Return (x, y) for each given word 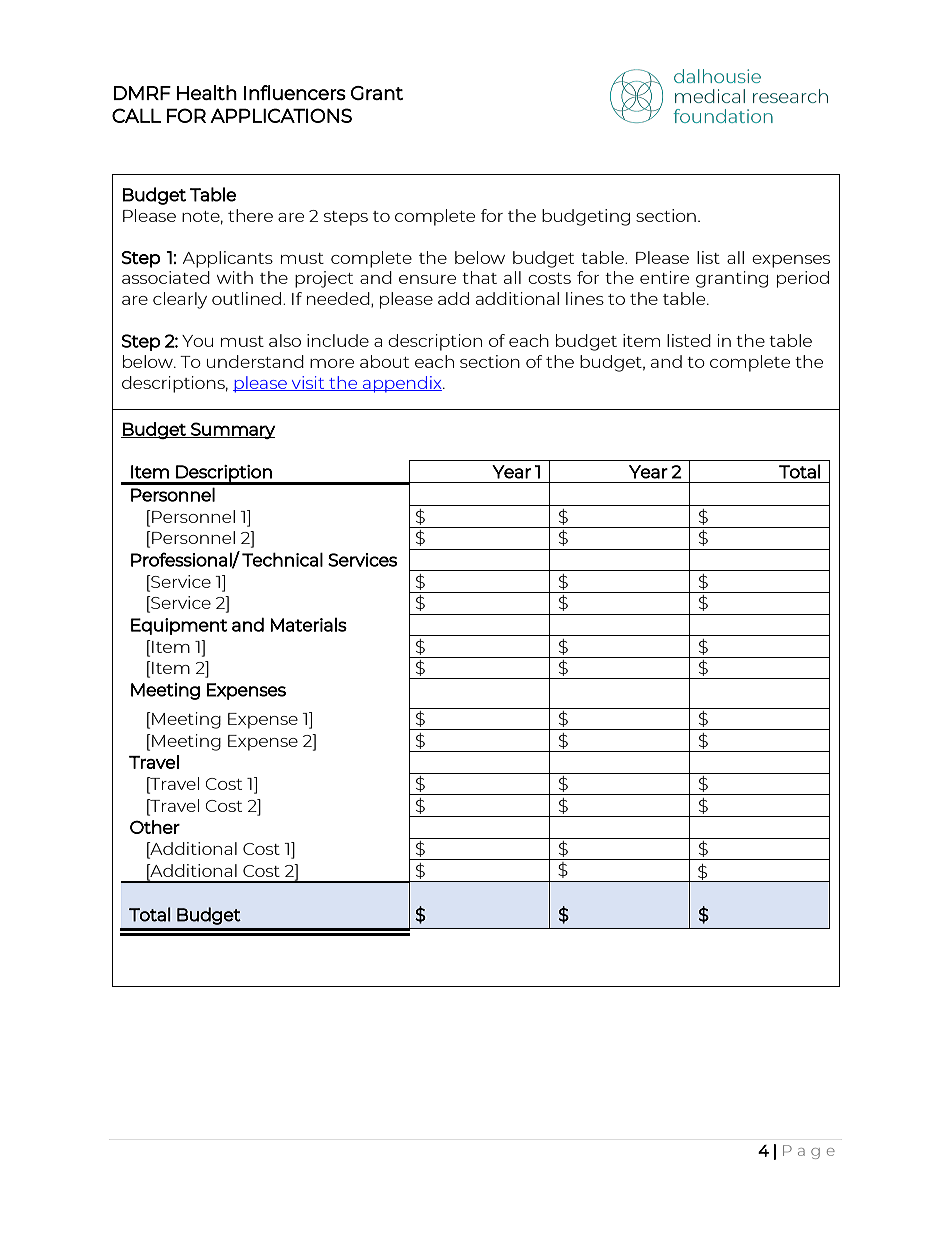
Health (207, 92)
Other (155, 827)
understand (255, 361)
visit (308, 383)
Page (809, 1152)
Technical (282, 559)
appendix (402, 384)
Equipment (179, 626)
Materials (308, 625)
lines (585, 298)
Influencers (295, 92)
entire (664, 277)
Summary (232, 430)
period (803, 279)
